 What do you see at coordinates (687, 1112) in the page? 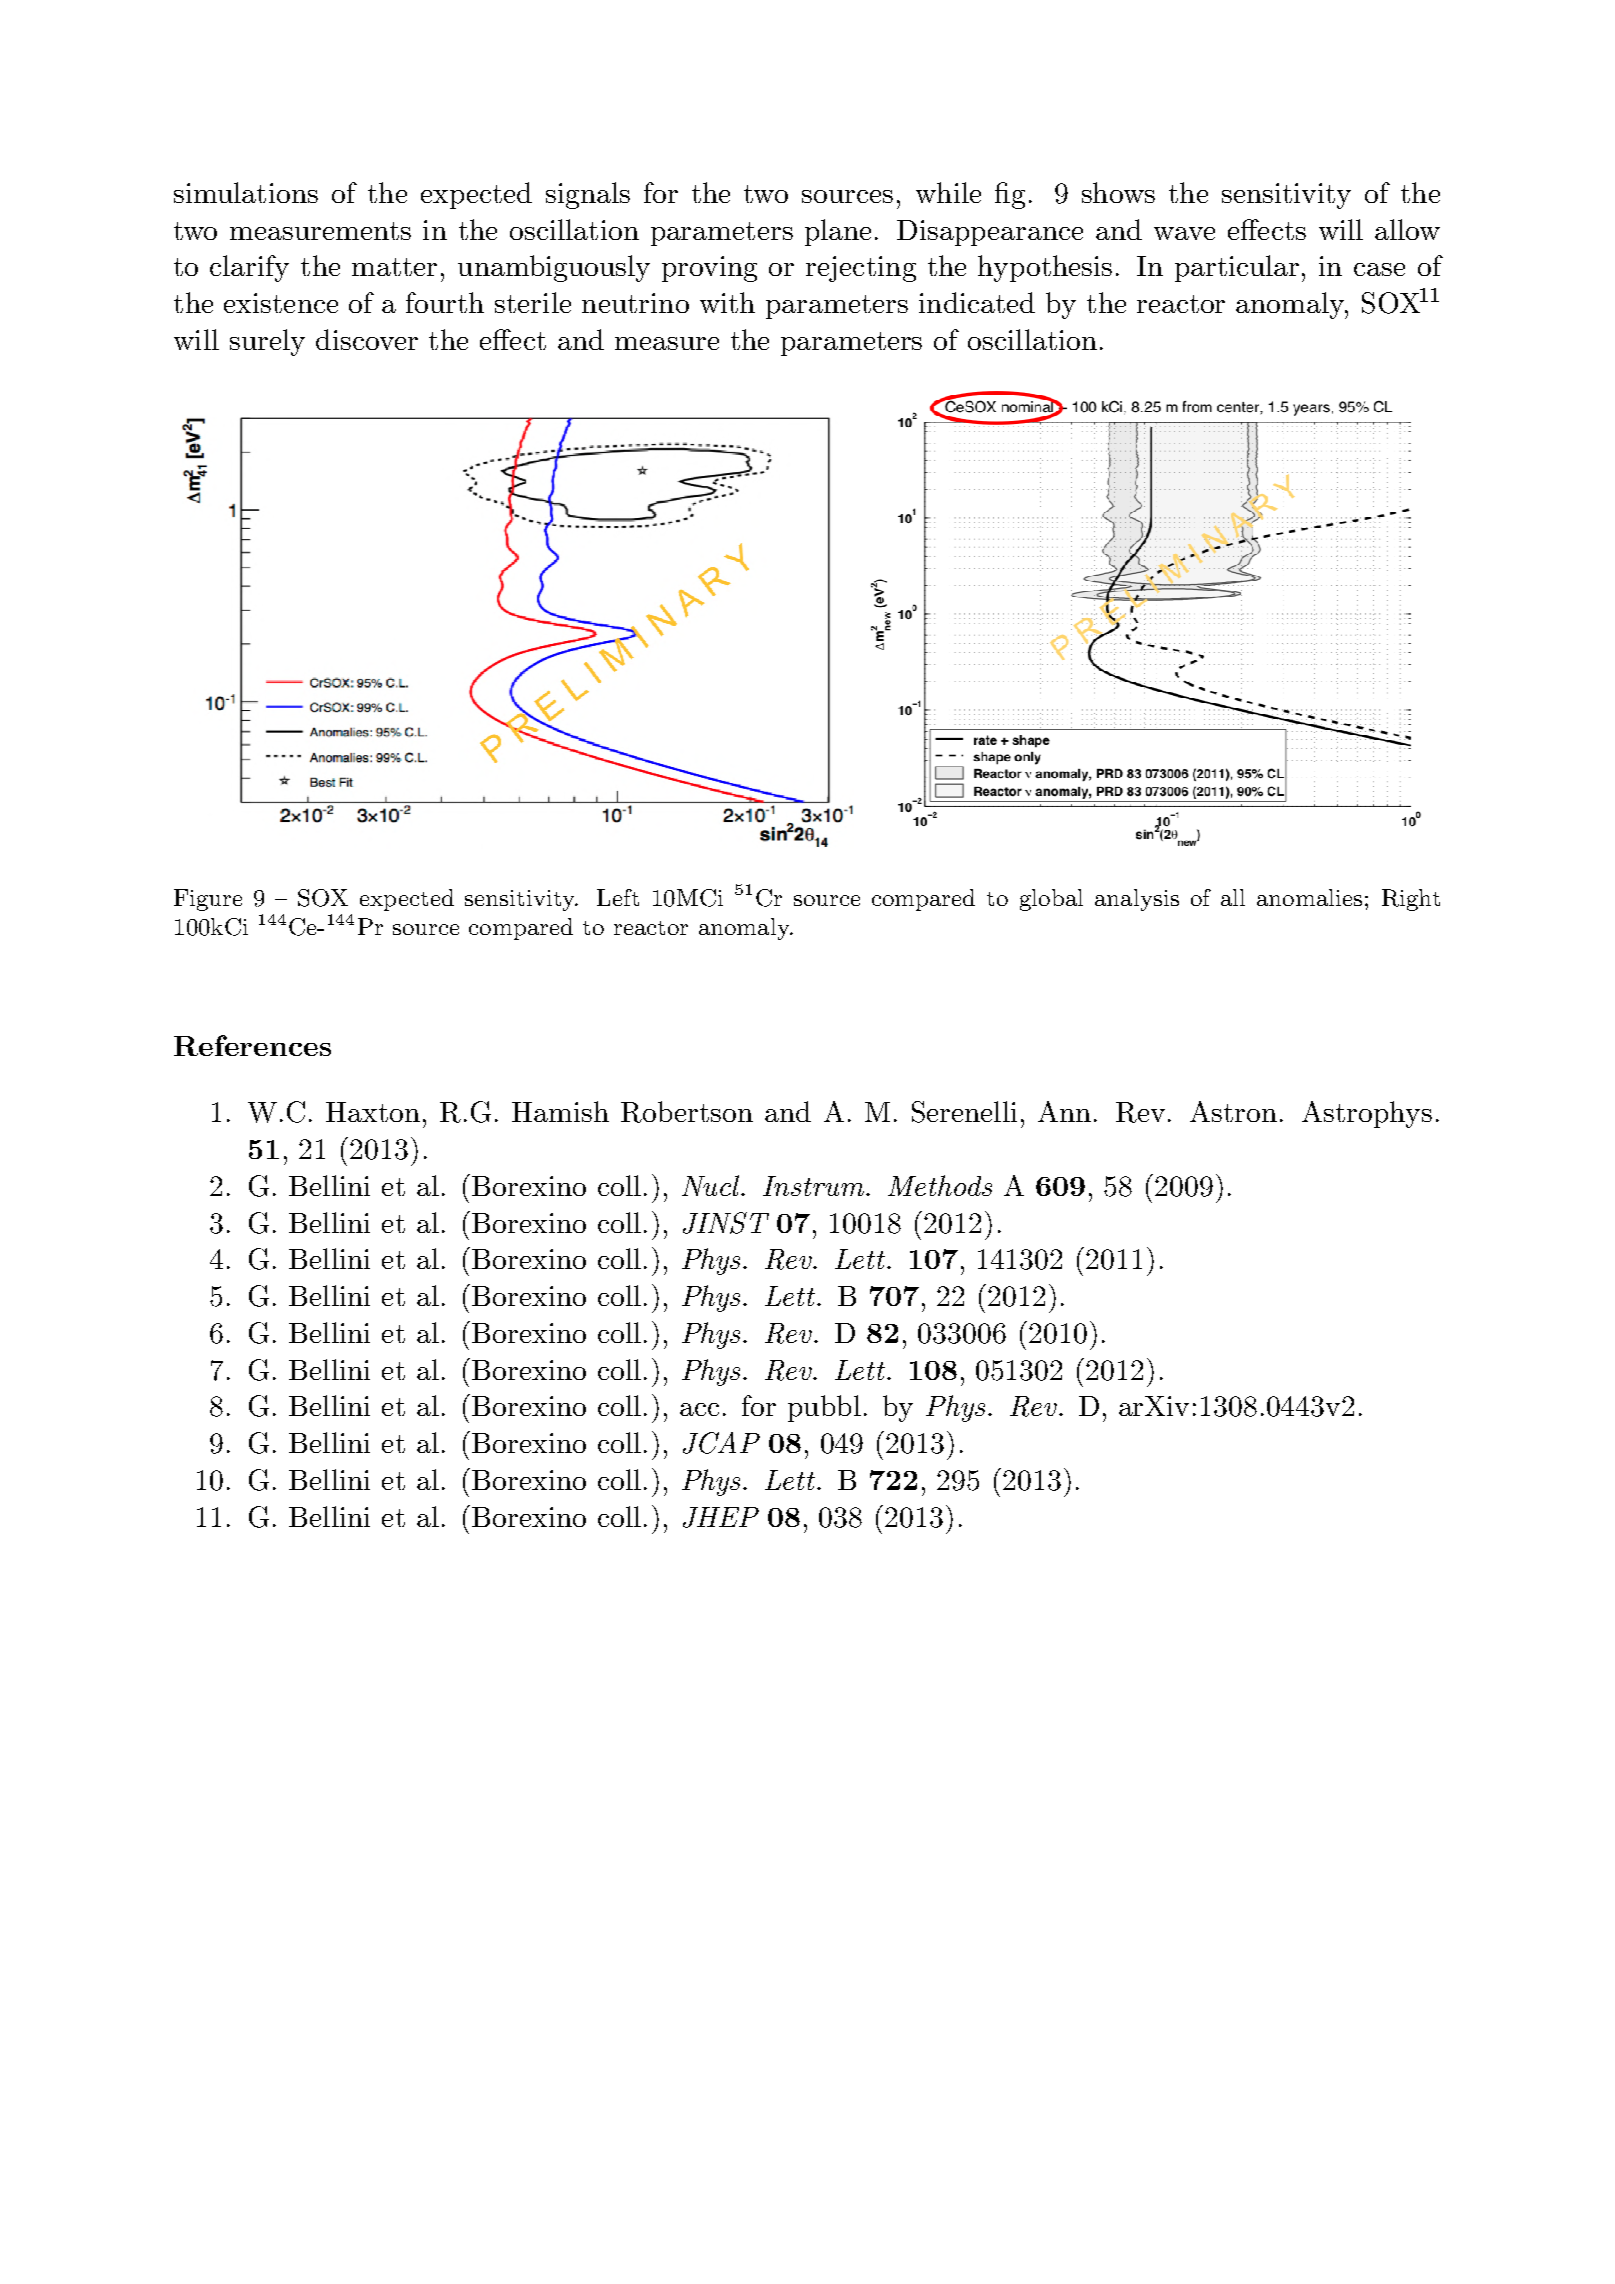
I see `Robertson` at bounding box center [687, 1112].
